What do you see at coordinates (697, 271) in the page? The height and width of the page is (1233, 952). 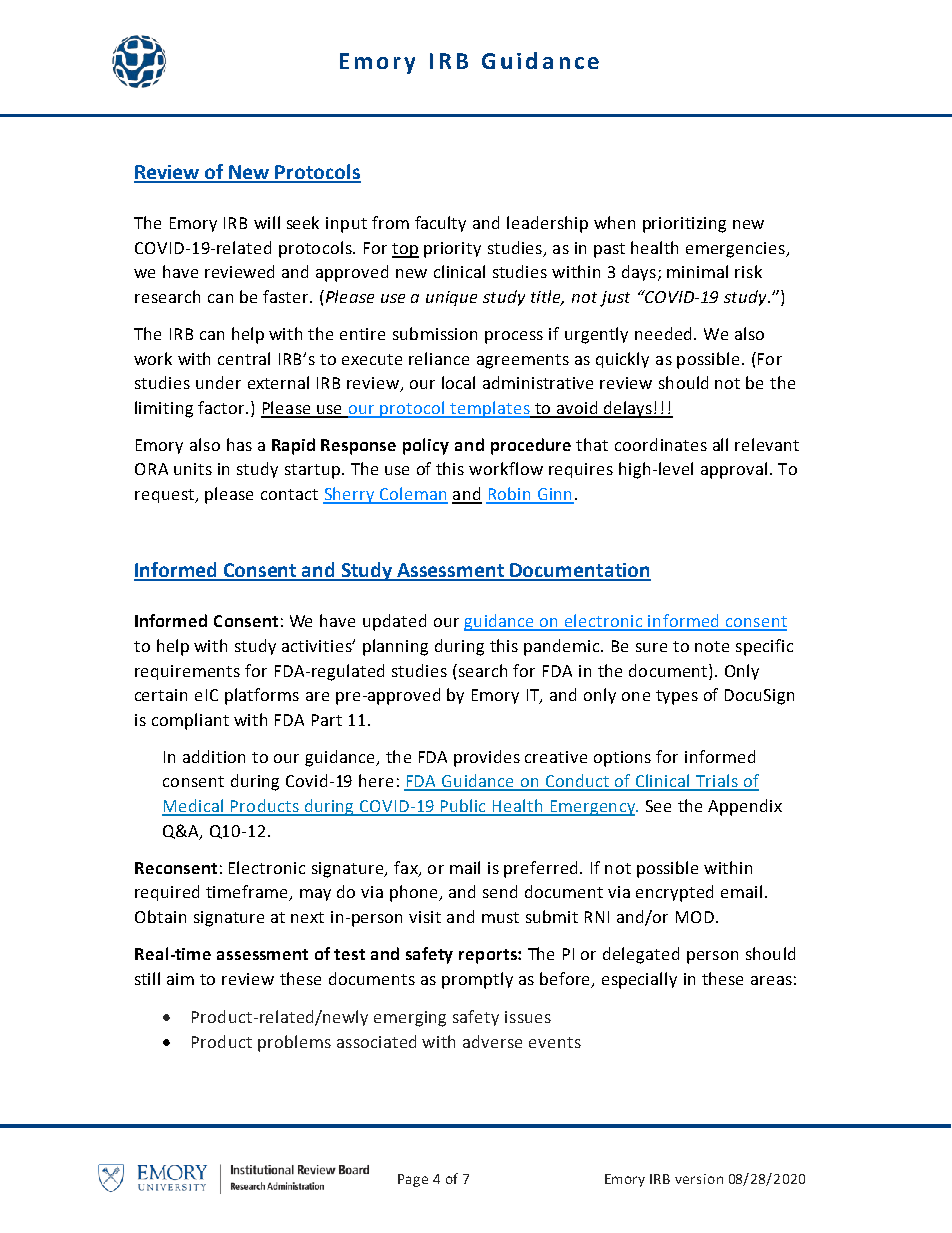 I see `minimal` at bounding box center [697, 271].
